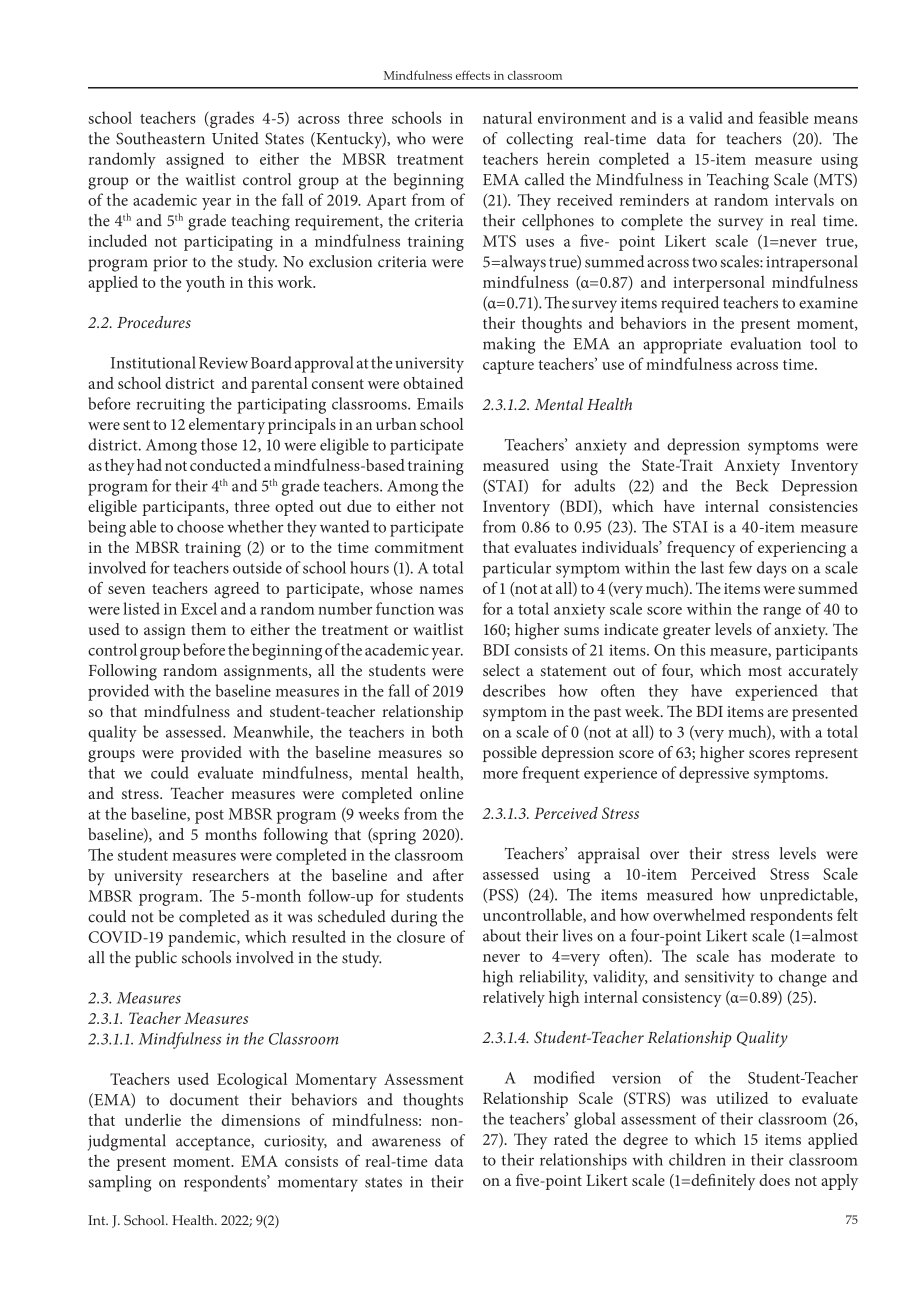  Describe the element at coordinates (440, 403) in the screenshot. I see `Emails` at that location.
